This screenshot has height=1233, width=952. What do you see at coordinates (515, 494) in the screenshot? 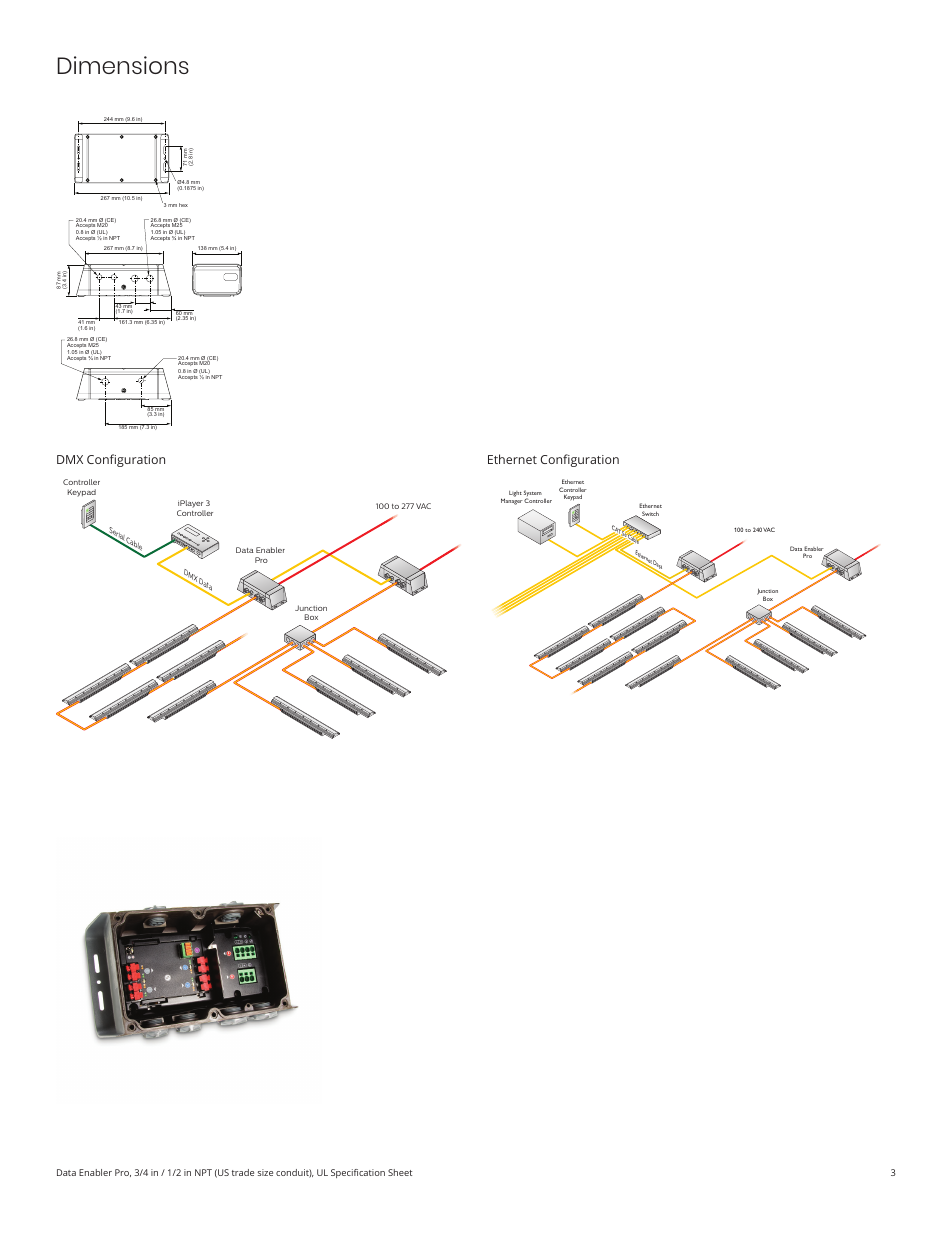
I see `Light` at bounding box center [515, 494].
